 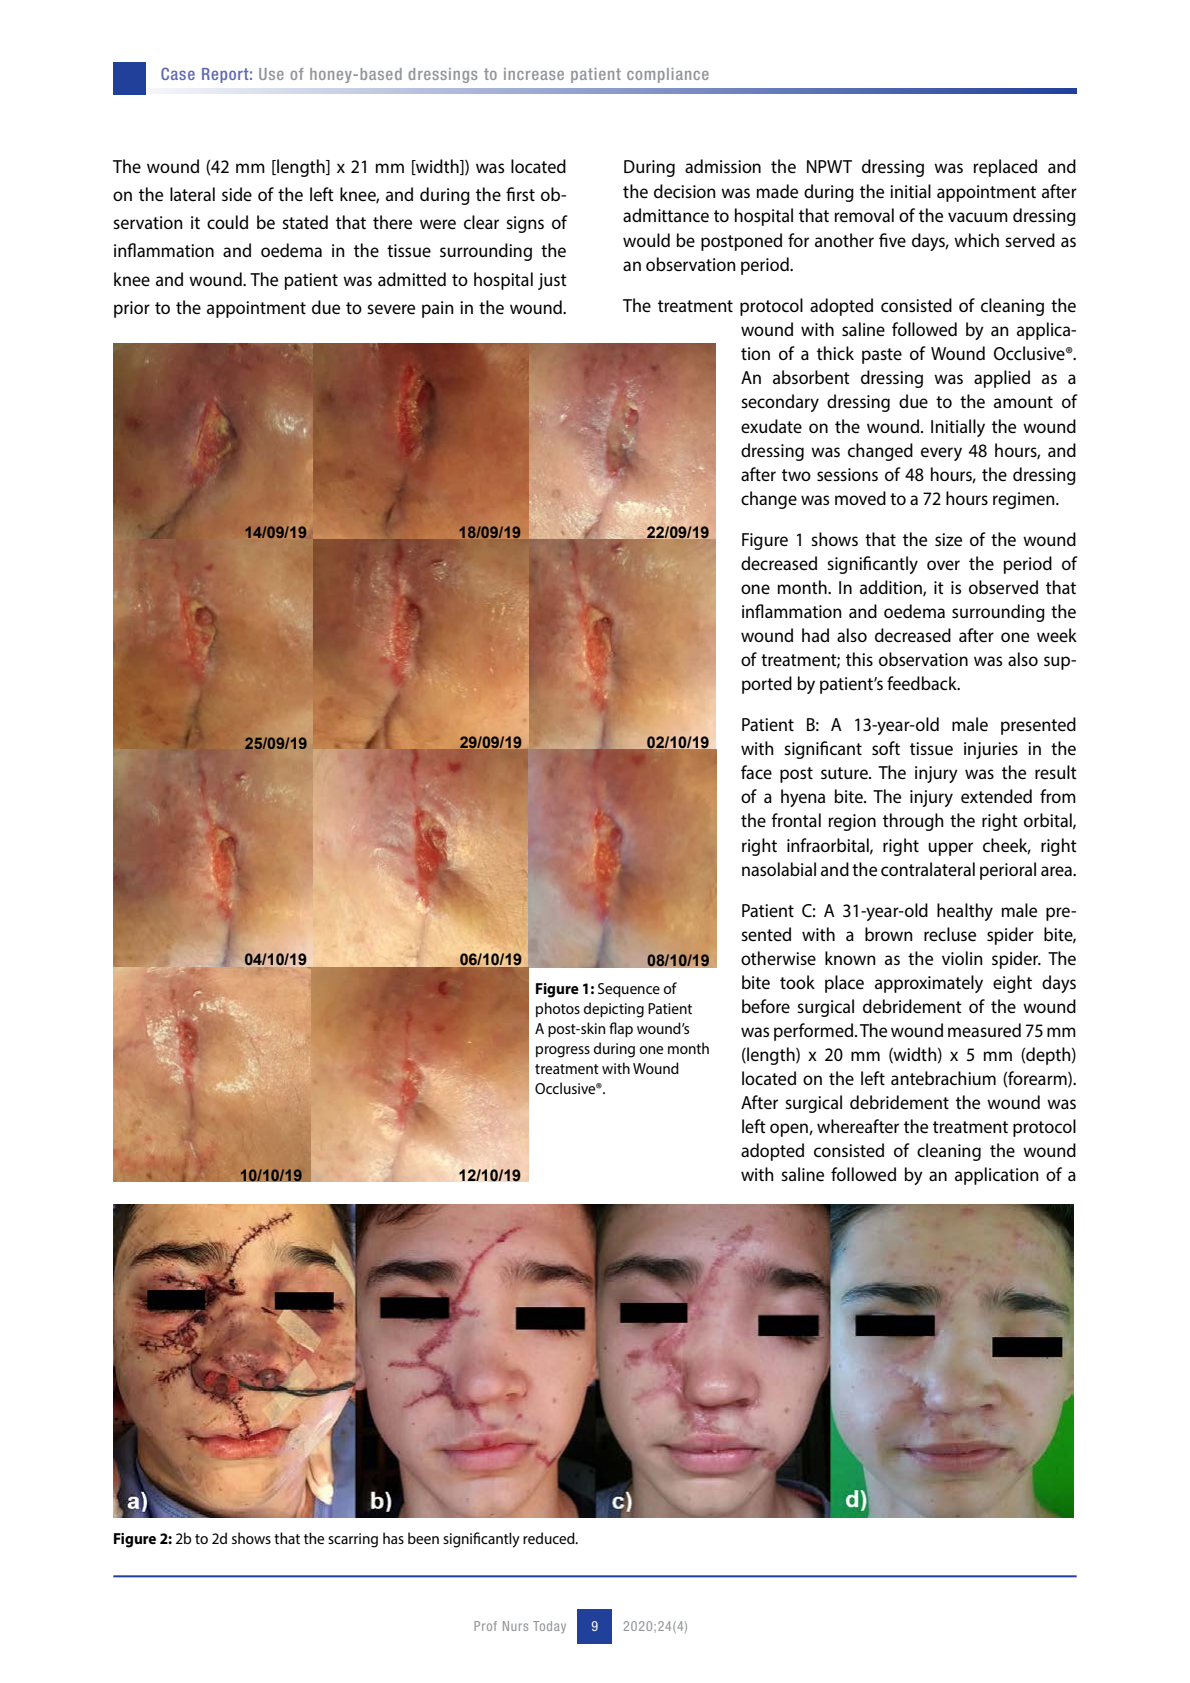 What do you see at coordinates (756, 772) in the page?
I see `face` at bounding box center [756, 772].
